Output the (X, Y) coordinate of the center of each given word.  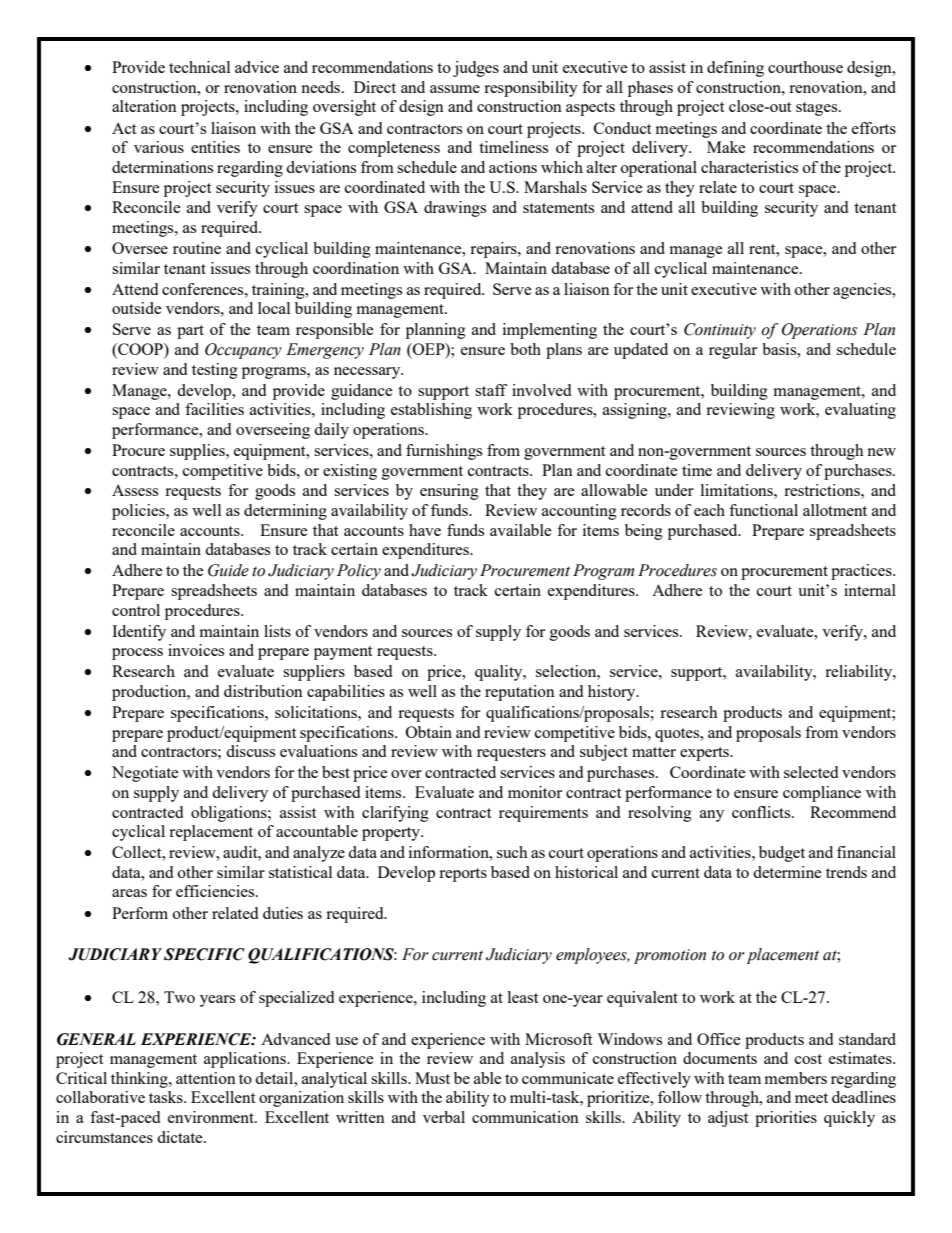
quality (500, 673)
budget (782, 854)
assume (455, 89)
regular (733, 351)
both (525, 349)
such (512, 852)
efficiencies (216, 891)
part (190, 332)
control (136, 610)
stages (818, 109)
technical (199, 67)
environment (212, 1117)
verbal (444, 1117)
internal (870, 590)
